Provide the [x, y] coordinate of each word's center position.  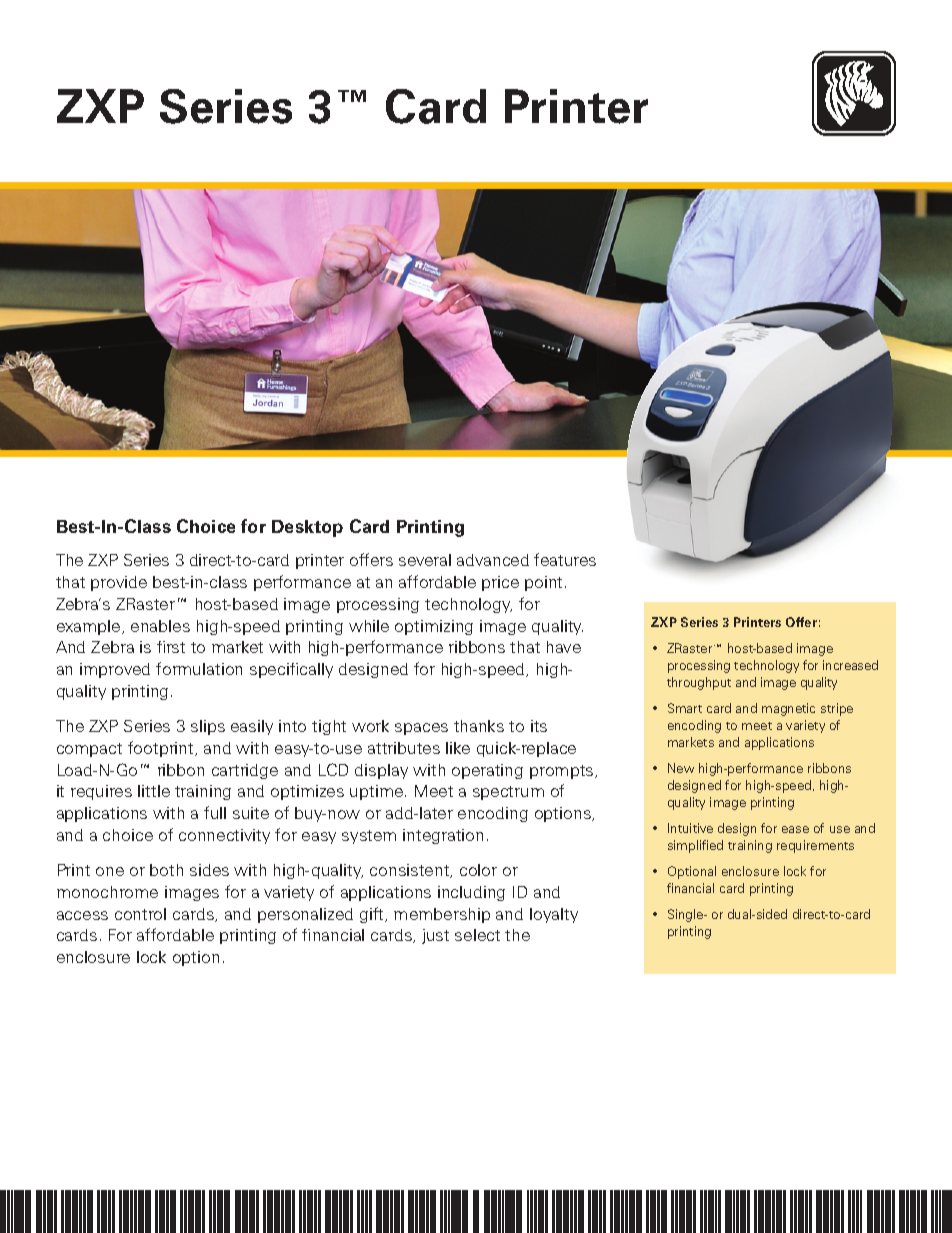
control [140, 914]
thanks [479, 726]
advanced [493, 560]
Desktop [307, 528]
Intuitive [690, 828]
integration [443, 836]
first [171, 647]
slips [208, 727]
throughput [699, 683]
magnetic [788, 709]
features [565, 559]
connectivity [224, 836]
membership [442, 915]
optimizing [434, 627]
